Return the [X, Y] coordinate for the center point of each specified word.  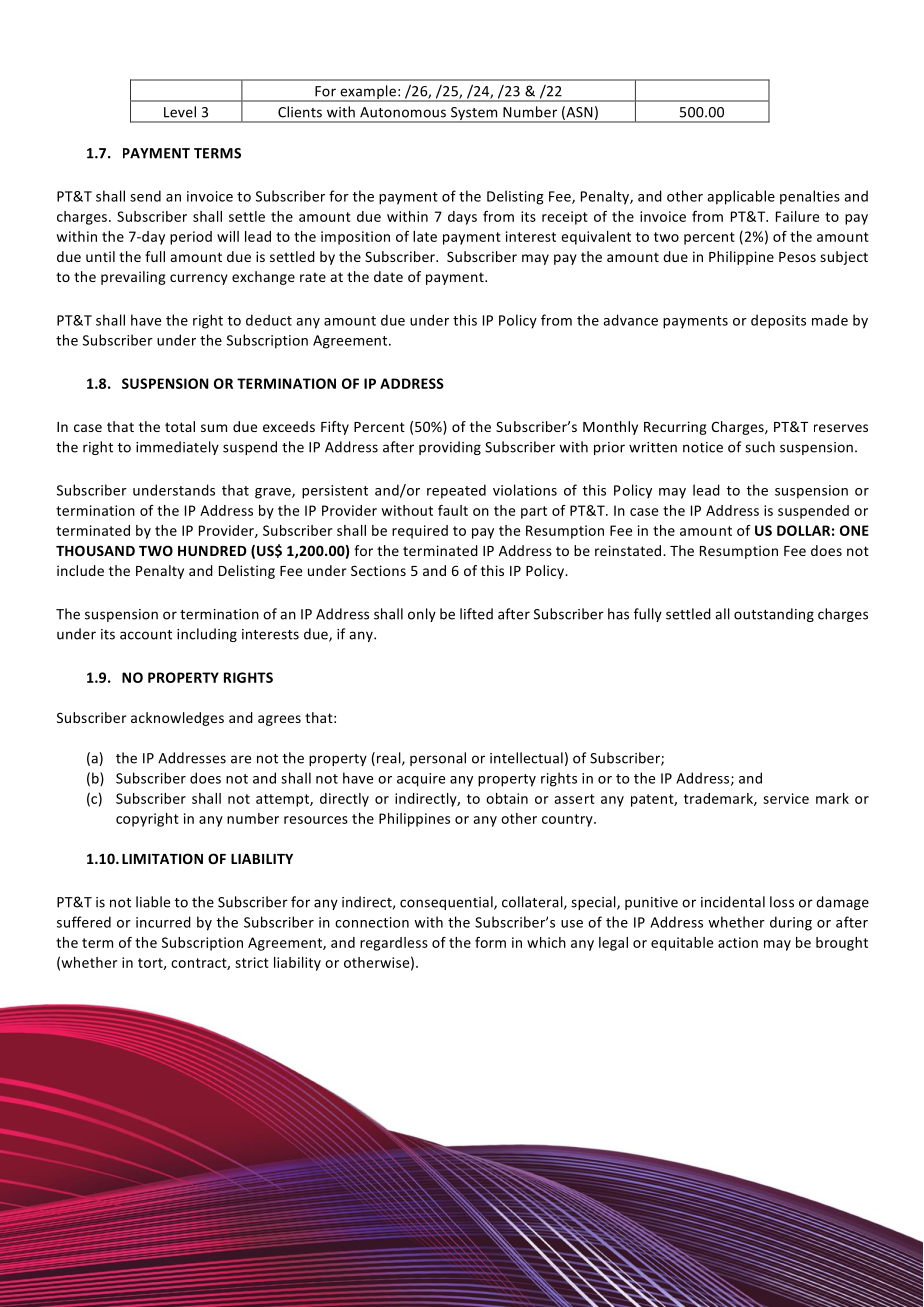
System [474, 115]
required [420, 532]
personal [438, 759]
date [388, 276]
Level [180, 112]
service [786, 798]
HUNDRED [212, 551]
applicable [741, 197]
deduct [269, 320]
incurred [163, 922]
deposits [778, 321]
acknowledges [177, 719]
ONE [854, 530]
